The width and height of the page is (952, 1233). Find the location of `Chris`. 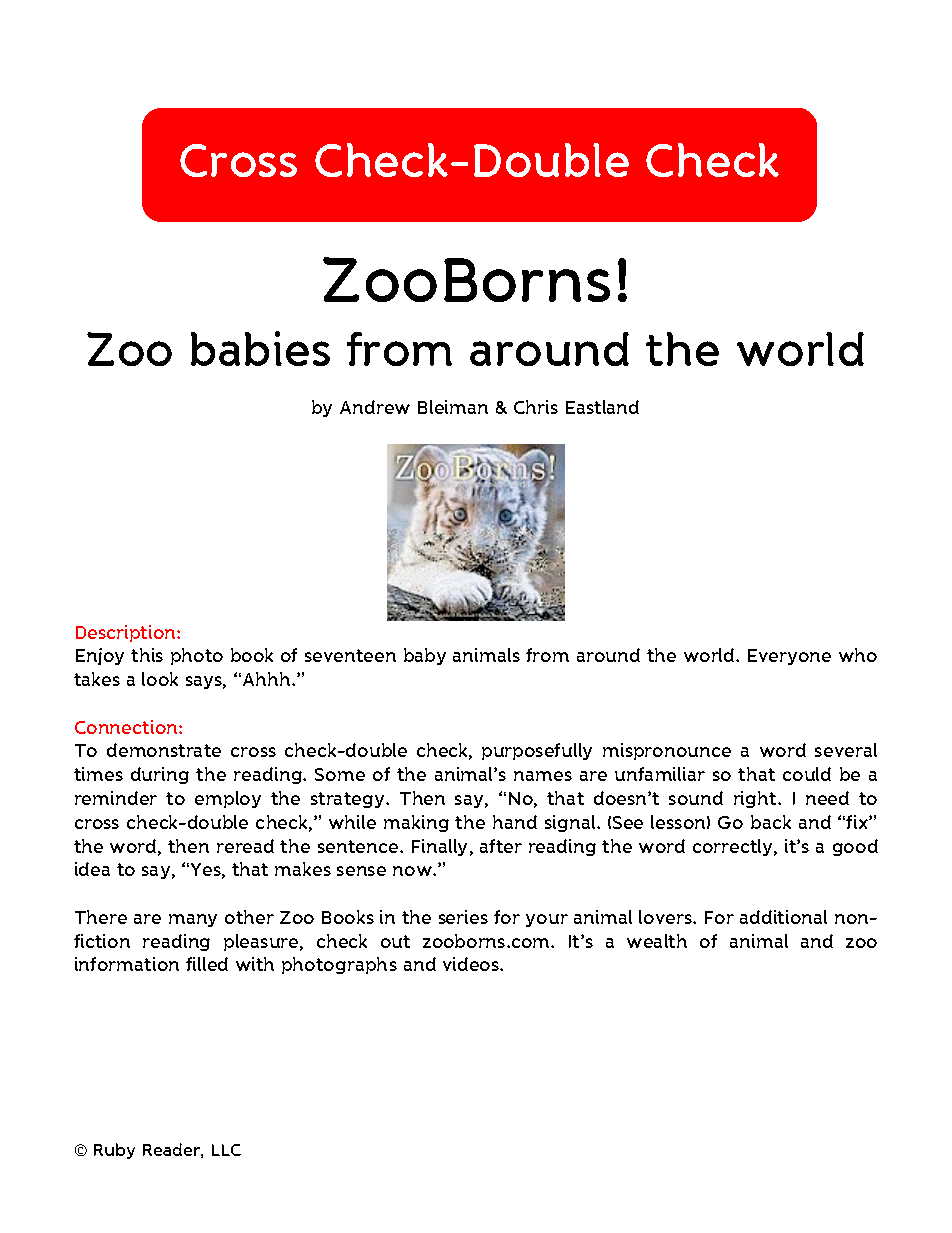

Chris is located at coordinates (536, 407).
